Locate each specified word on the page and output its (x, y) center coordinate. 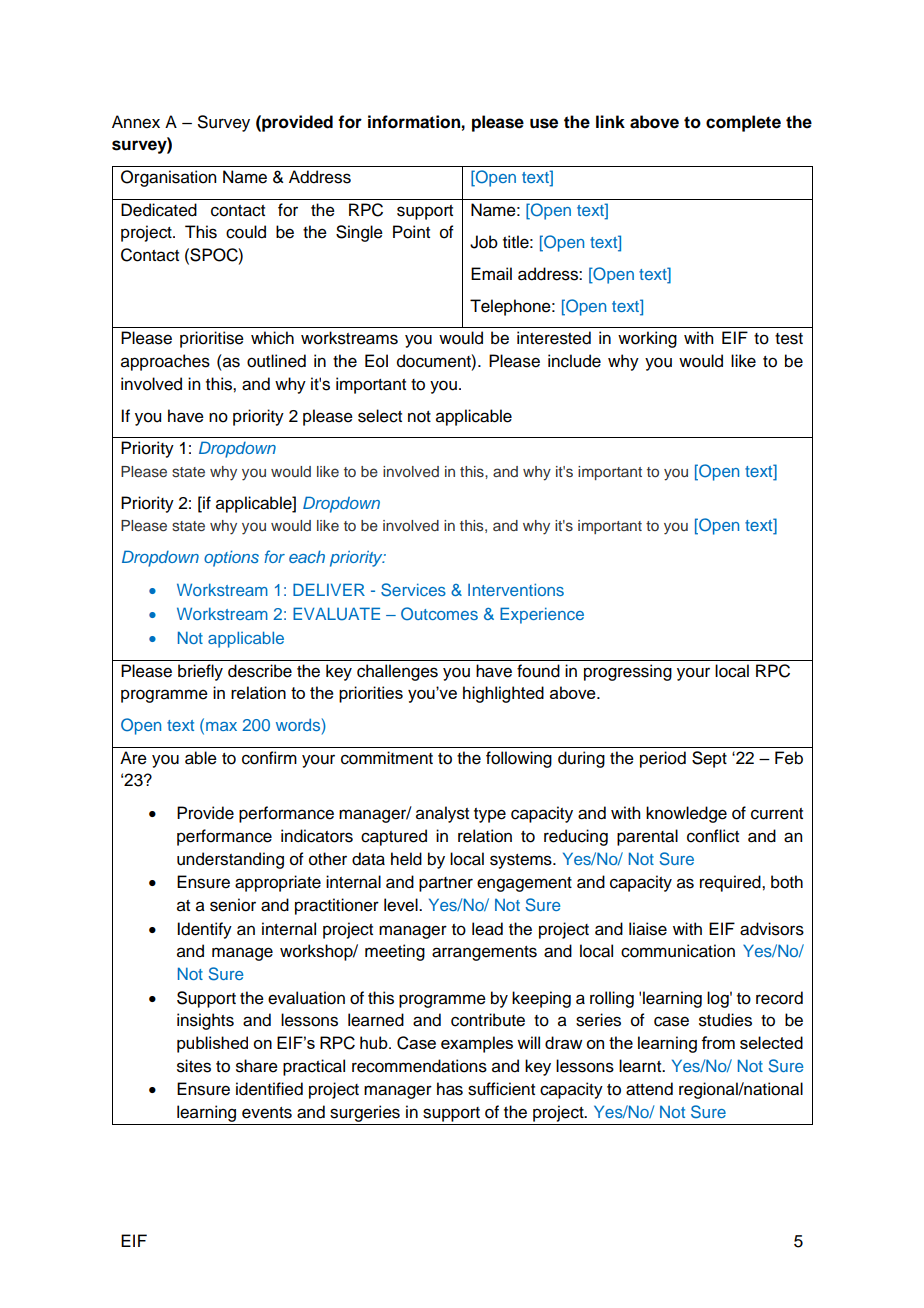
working (647, 339)
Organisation (168, 178)
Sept (709, 759)
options (231, 558)
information (414, 122)
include (574, 361)
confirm (269, 758)
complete (743, 123)
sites (194, 1066)
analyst (442, 814)
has (450, 1089)
